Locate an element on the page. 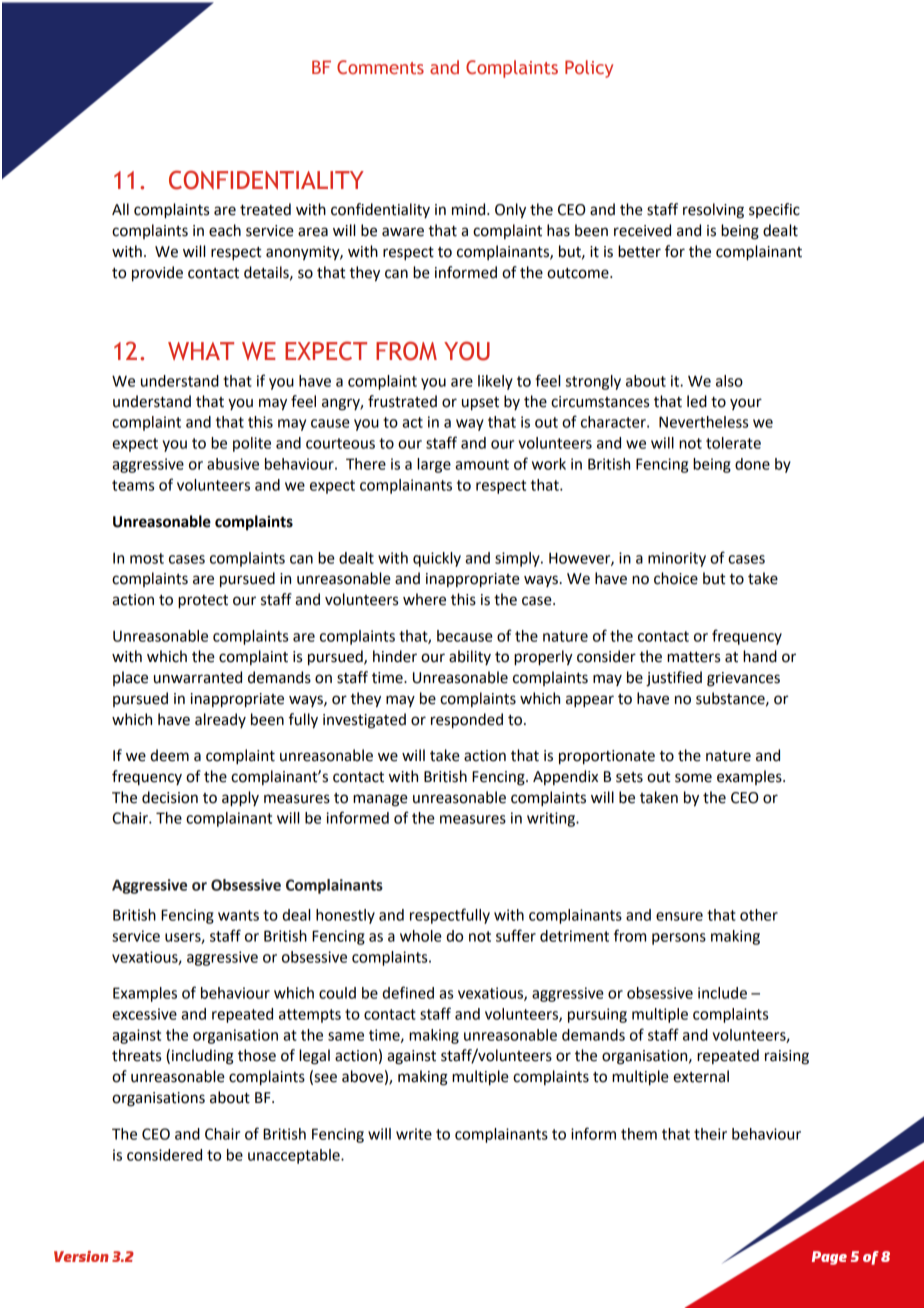 This document has height=1308, width=924. All is located at coordinates (120, 209).
